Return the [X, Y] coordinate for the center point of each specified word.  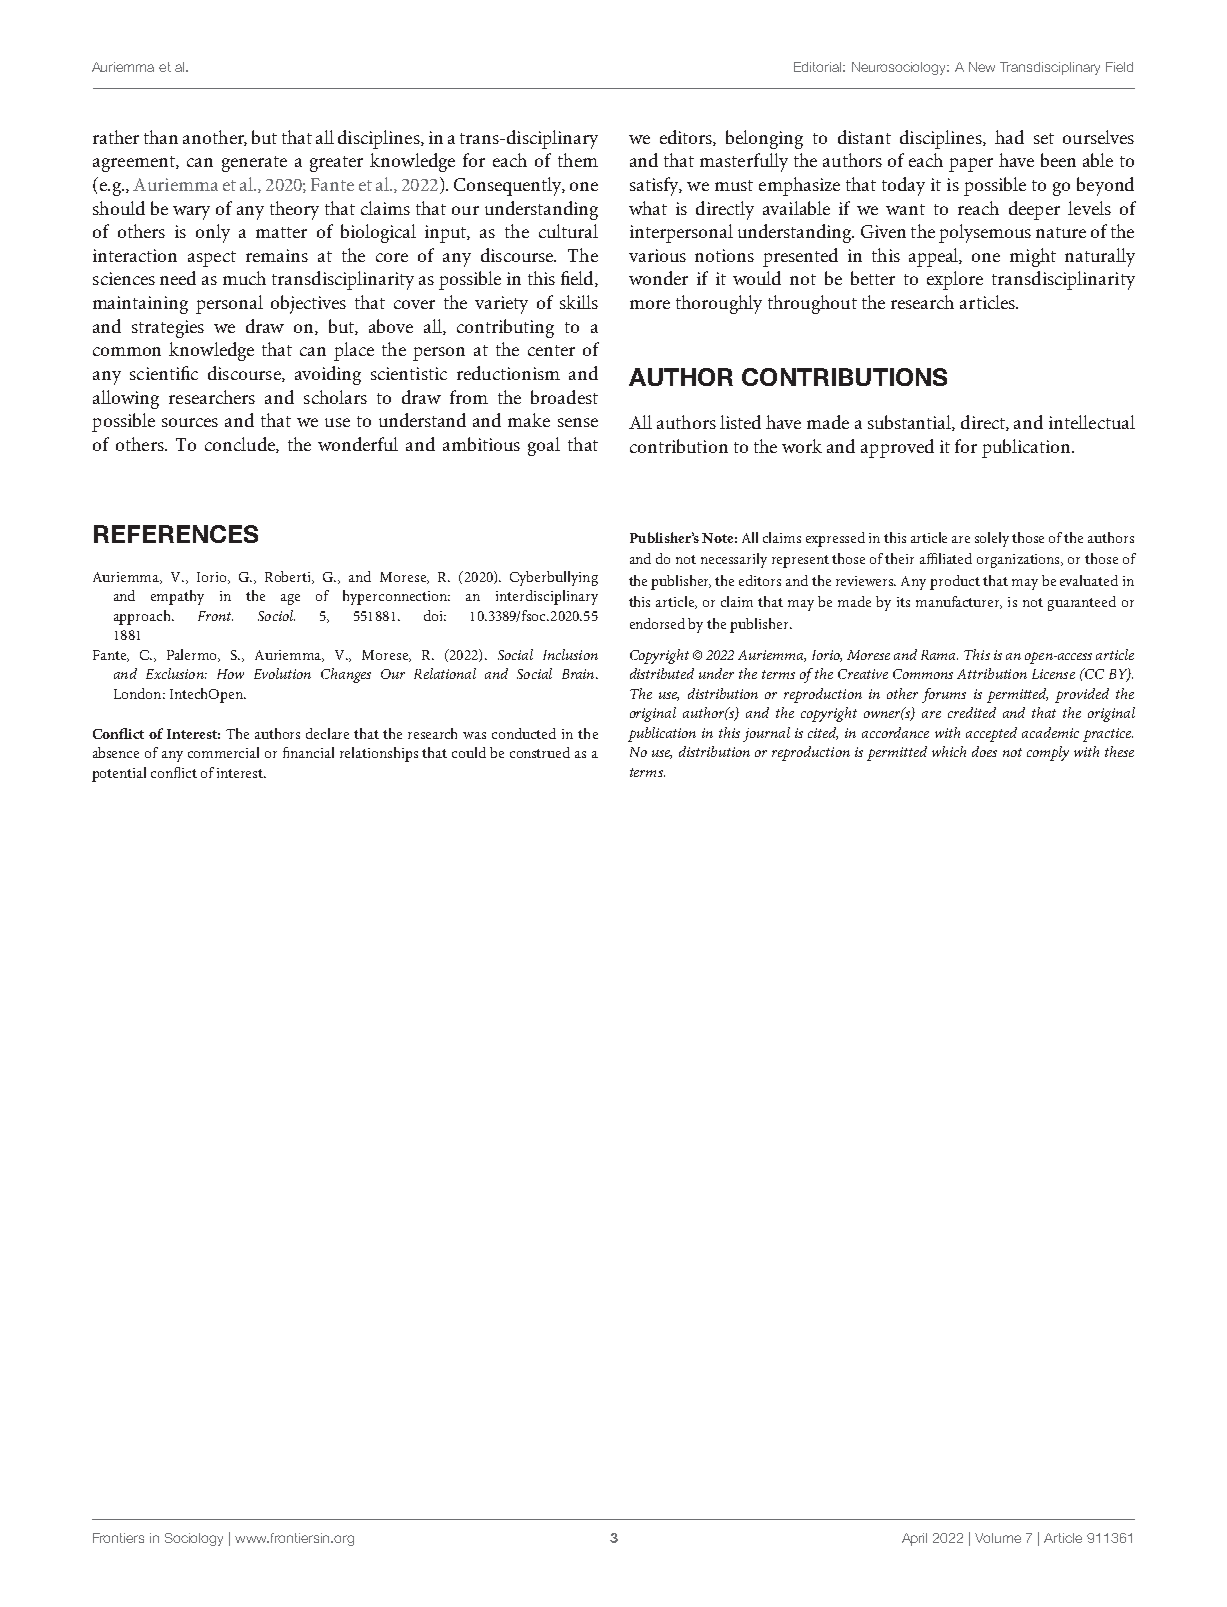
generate [254, 164]
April [914, 1539]
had [1009, 137]
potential [119, 774]
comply [1048, 753]
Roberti [289, 577]
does [984, 751]
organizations [1019, 561]
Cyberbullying [554, 578]
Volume [998, 1538]
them [578, 160]
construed [540, 752]
